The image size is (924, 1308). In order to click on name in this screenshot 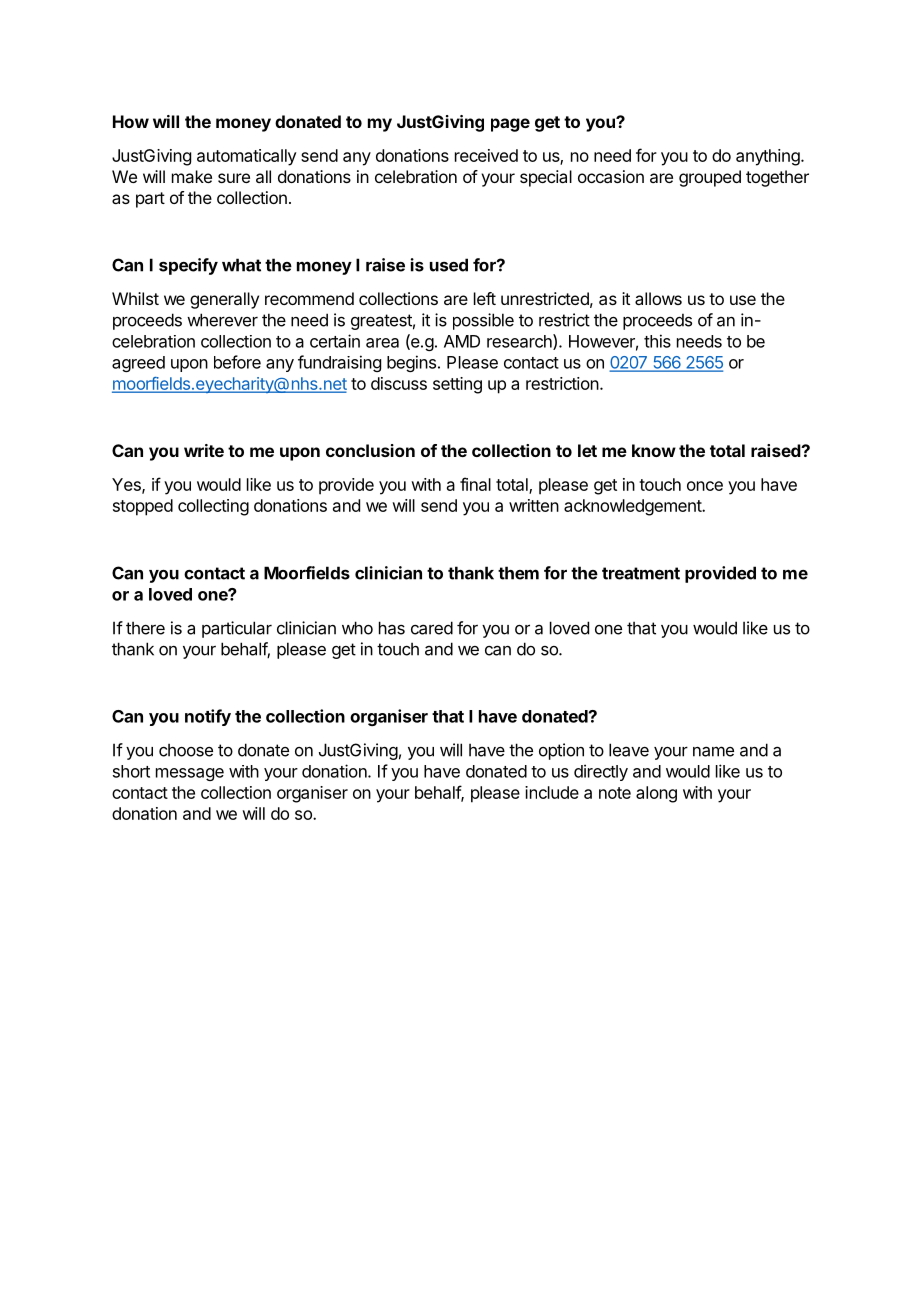, I will do `click(713, 751)`.
